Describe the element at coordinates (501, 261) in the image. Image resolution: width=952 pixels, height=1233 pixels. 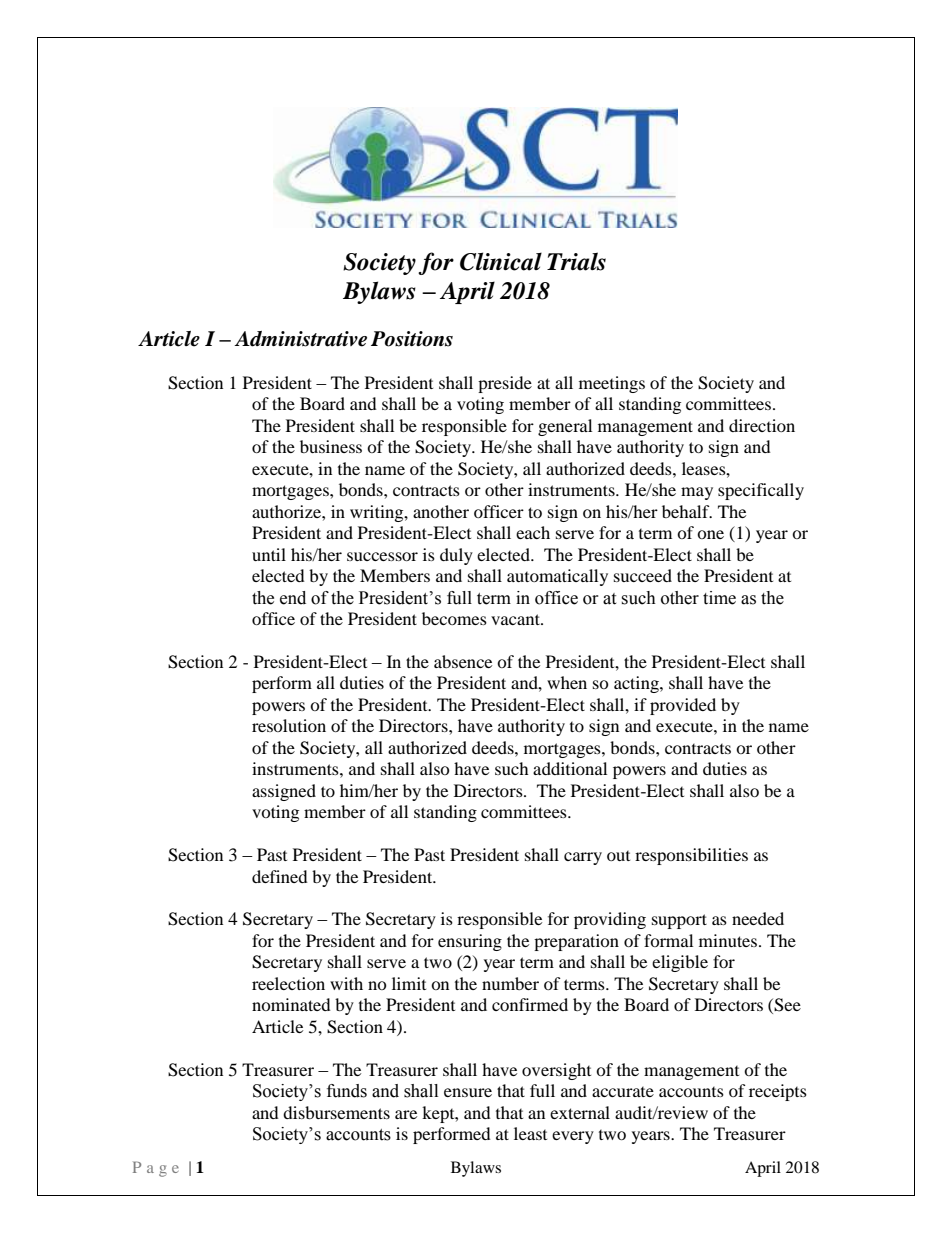
I see `Clinical` at that location.
